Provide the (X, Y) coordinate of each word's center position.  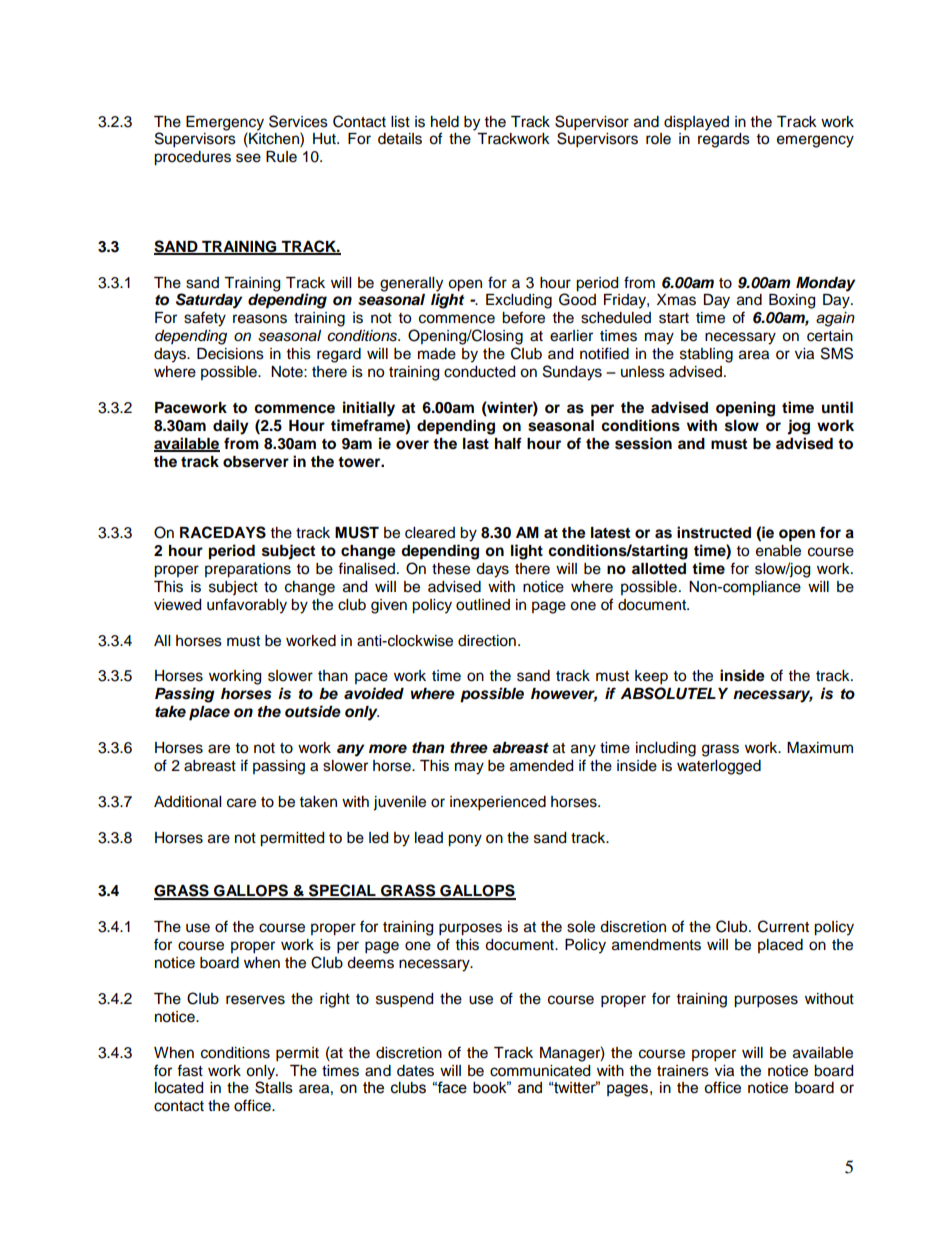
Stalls (274, 1087)
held (445, 122)
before (523, 317)
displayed (696, 123)
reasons (260, 319)
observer (256, 462)
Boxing (792, 301)
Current (783, 926)
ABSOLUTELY (674, 693)
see (248, 158)
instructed (714, 532)
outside (313, 711)
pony (465, 840)
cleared (430, 533)
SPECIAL (342, 891)
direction (487, 641)
